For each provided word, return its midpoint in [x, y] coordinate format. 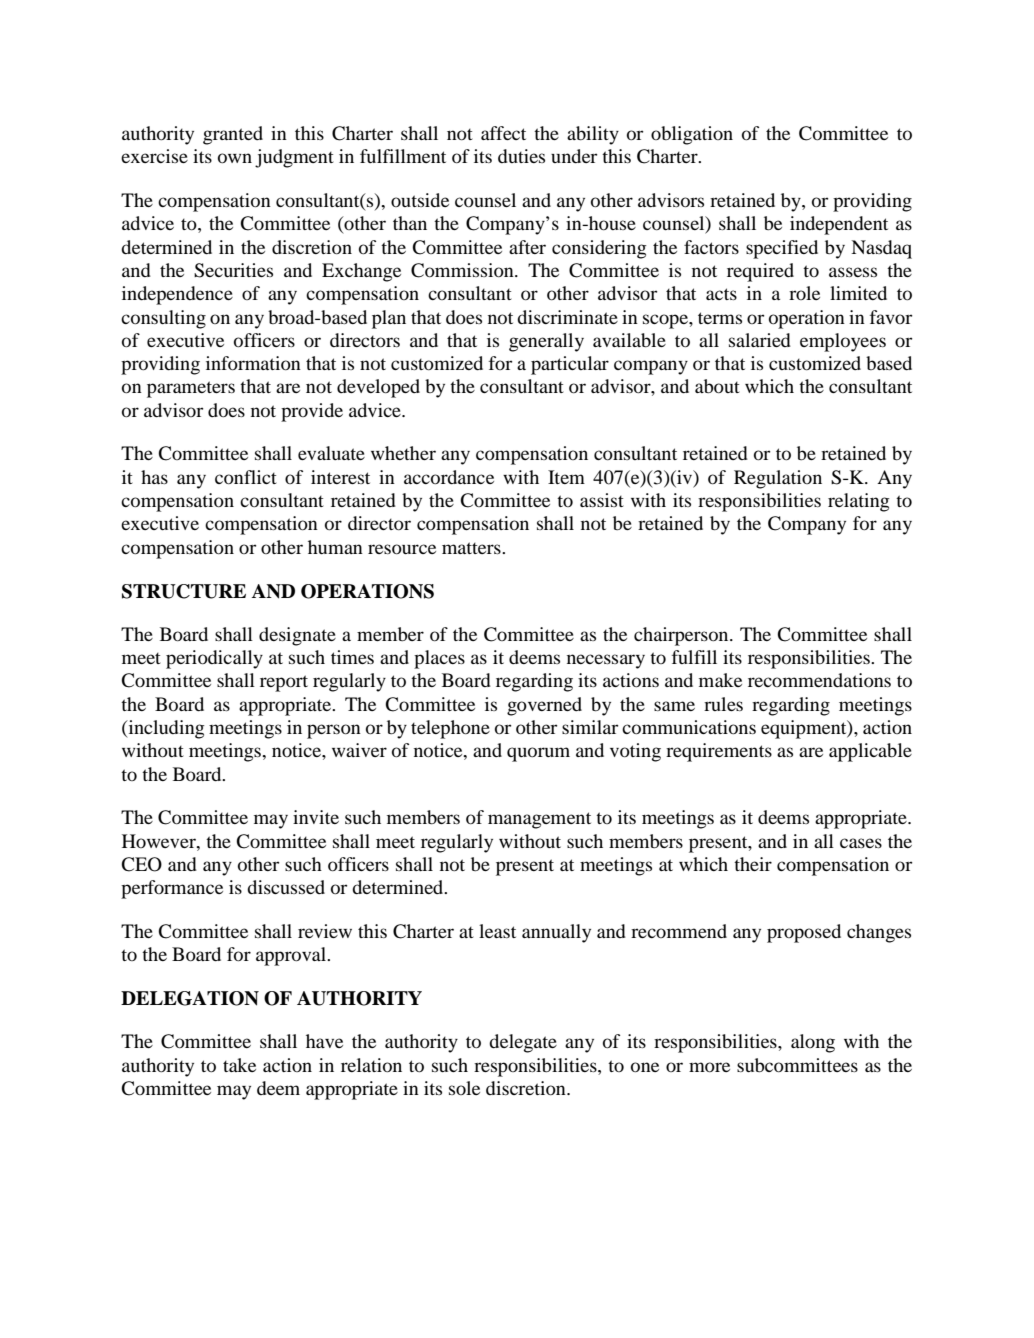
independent [839, 225]
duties [521, 156]
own [235, 158]
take [239, 1065]
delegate [523, 1043]
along [813, 1043]
